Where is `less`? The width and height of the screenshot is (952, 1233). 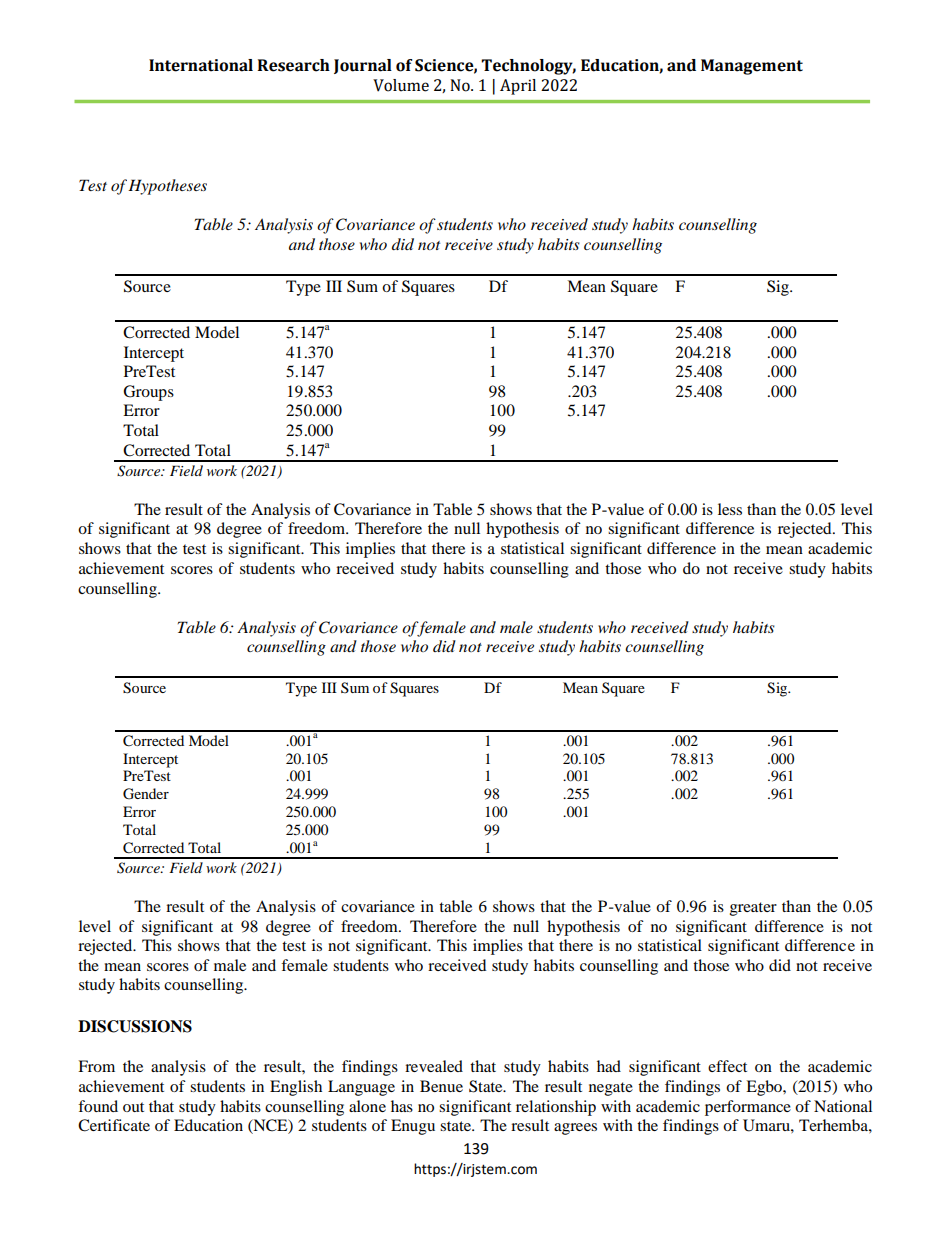
less is located at coordinates (730, 509).
